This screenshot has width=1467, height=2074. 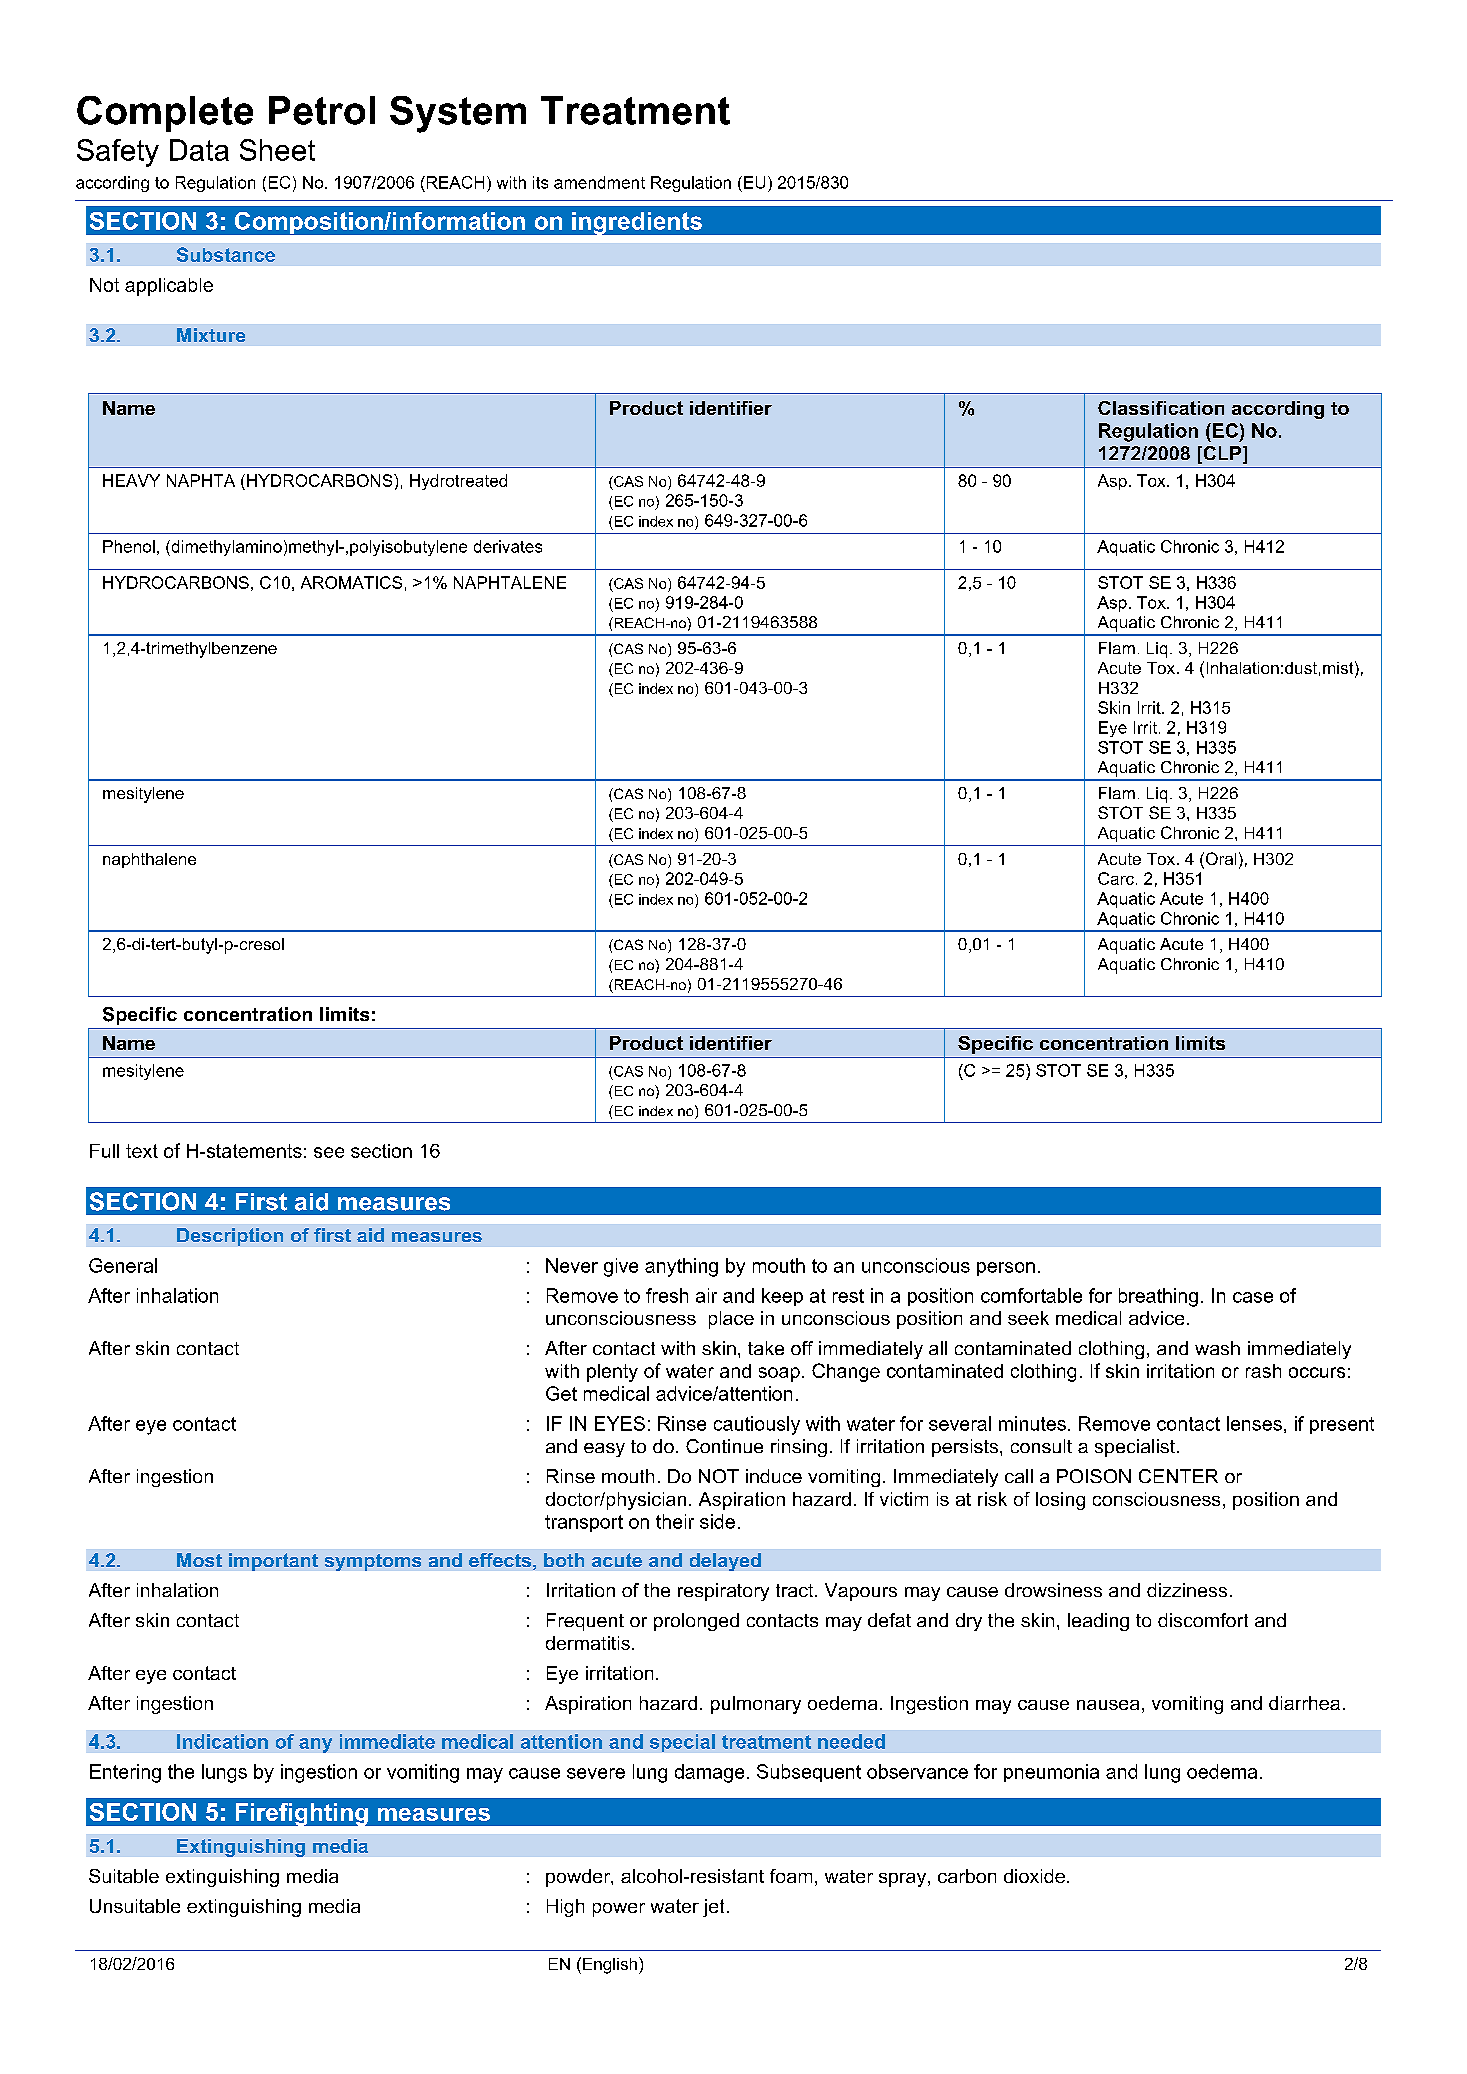 What do you see at coordinates (599, 182) in the screenshot?
I see `amendment` at bounding box center [599, 182].
